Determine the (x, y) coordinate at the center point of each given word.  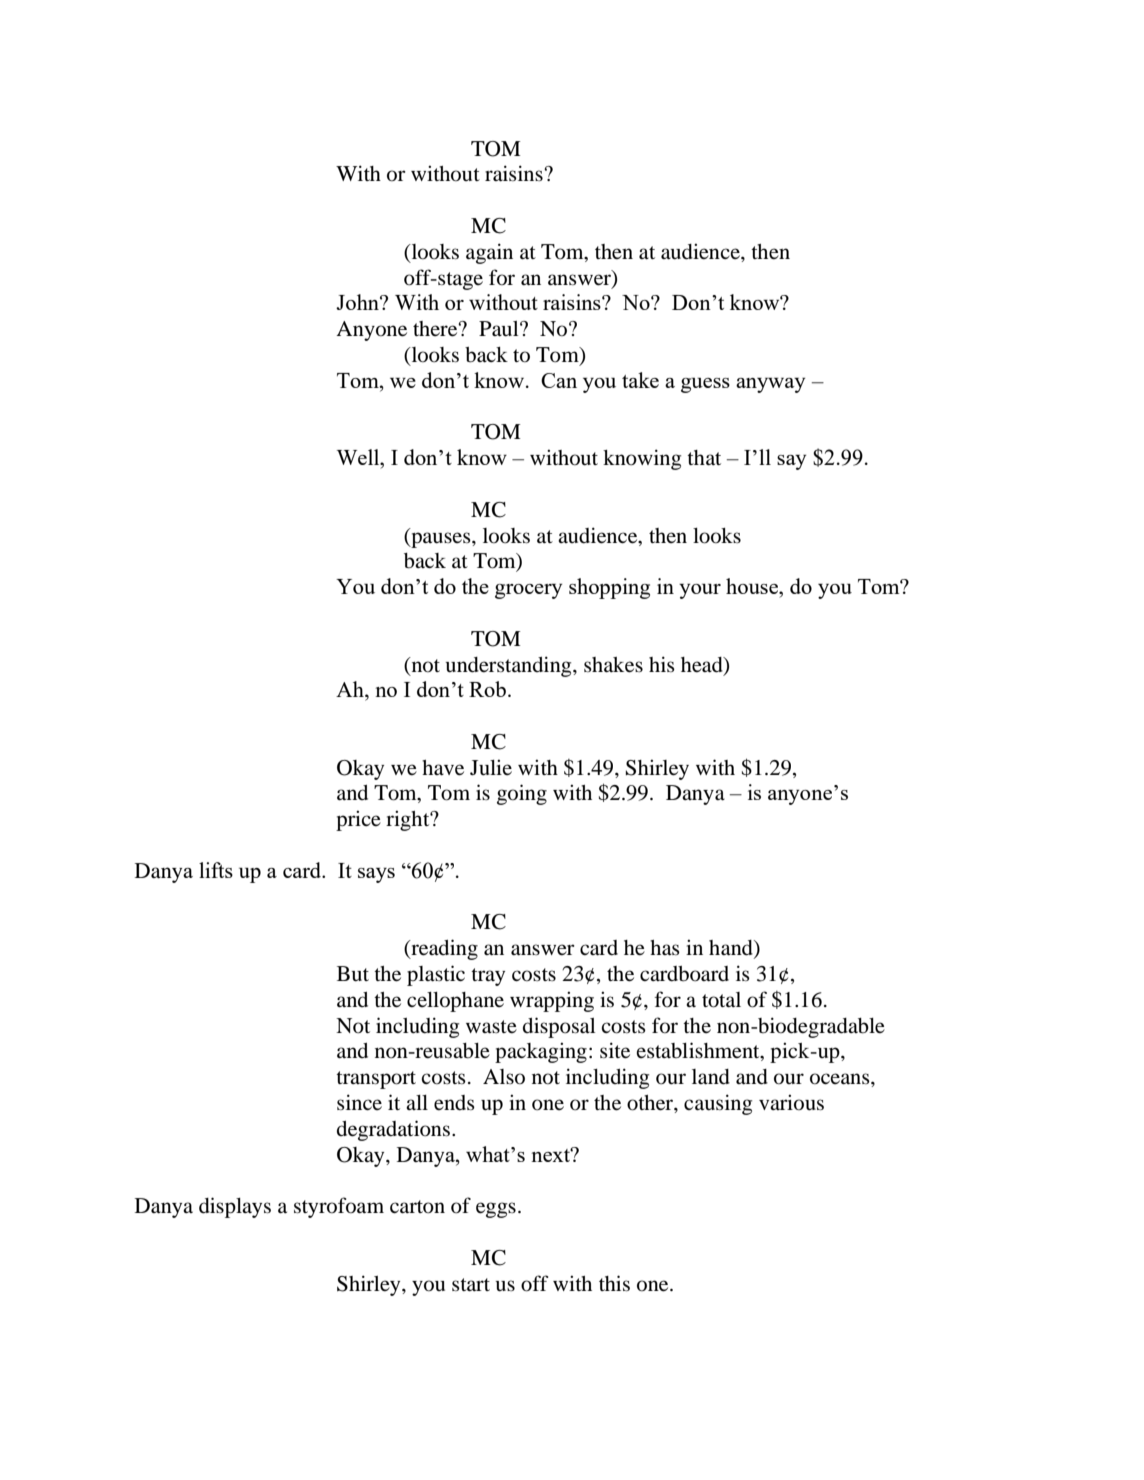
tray (488, 977)
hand (732, 949)
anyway (770, 385)
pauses (441, 540)
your (700, 591)
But (353, 974)
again (489, 253)
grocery (528, 591)
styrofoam (339, 1207)
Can (559, 380)
